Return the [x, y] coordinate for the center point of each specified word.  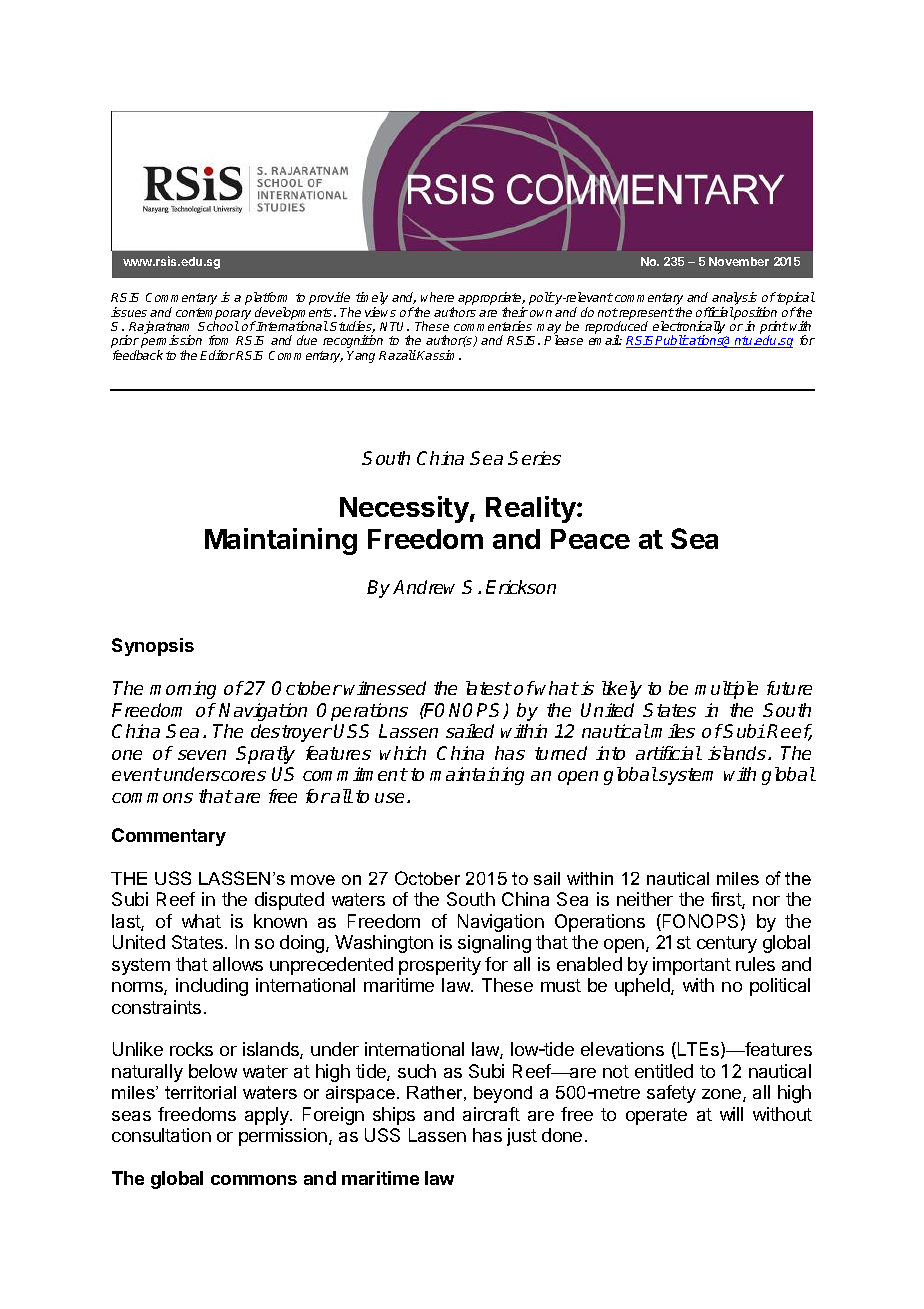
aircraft [491, 1114]
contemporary [215, 315]
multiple [726, 690]
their [515, 312]
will [731, 1114]
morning [183, 690]
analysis [736, 300]
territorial [200, 1092]
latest [489, 688]
